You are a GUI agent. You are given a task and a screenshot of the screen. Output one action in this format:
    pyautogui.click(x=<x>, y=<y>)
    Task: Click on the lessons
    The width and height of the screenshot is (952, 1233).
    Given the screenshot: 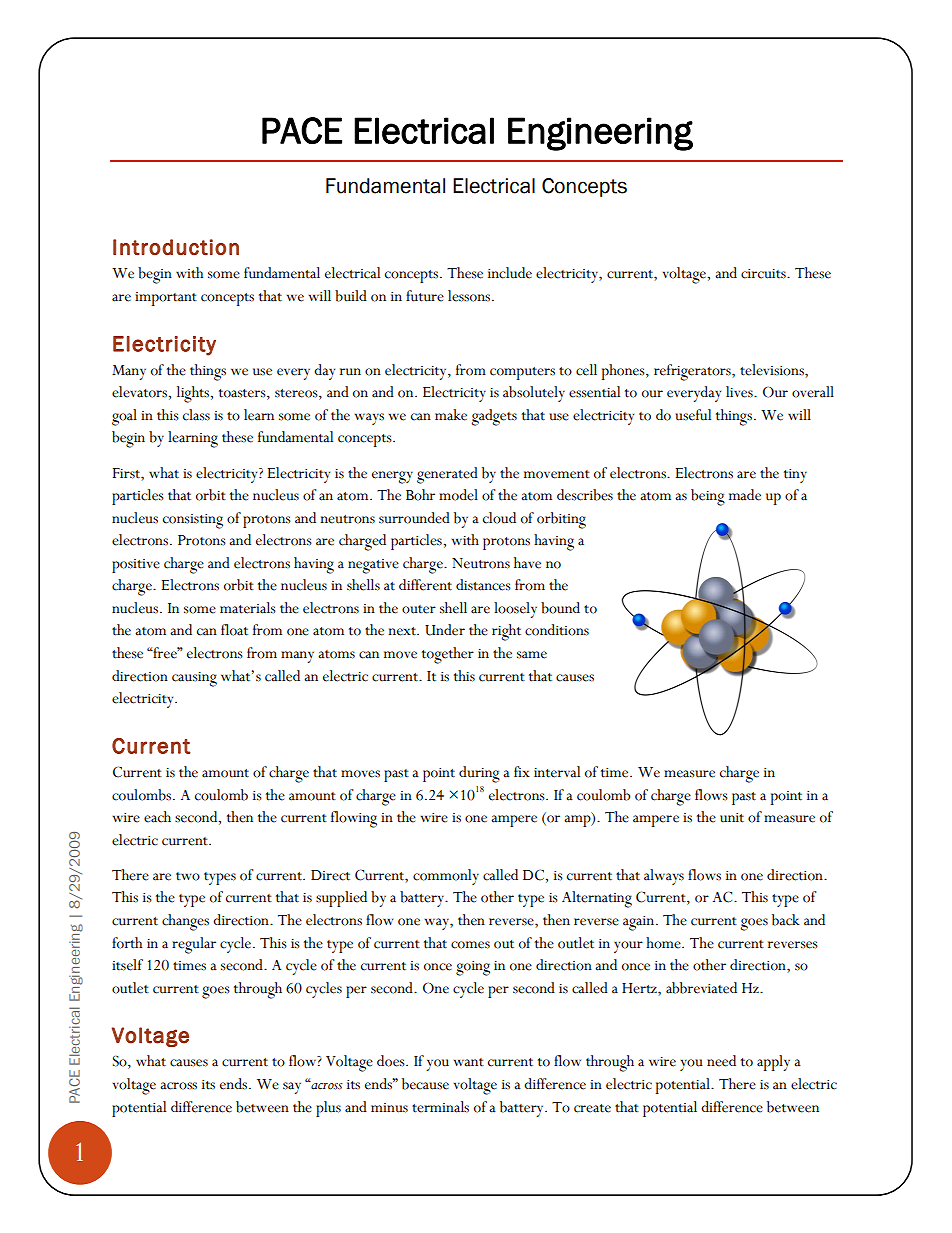 What is the action you would take?
    pyautogui.click(x=469, y=296)
